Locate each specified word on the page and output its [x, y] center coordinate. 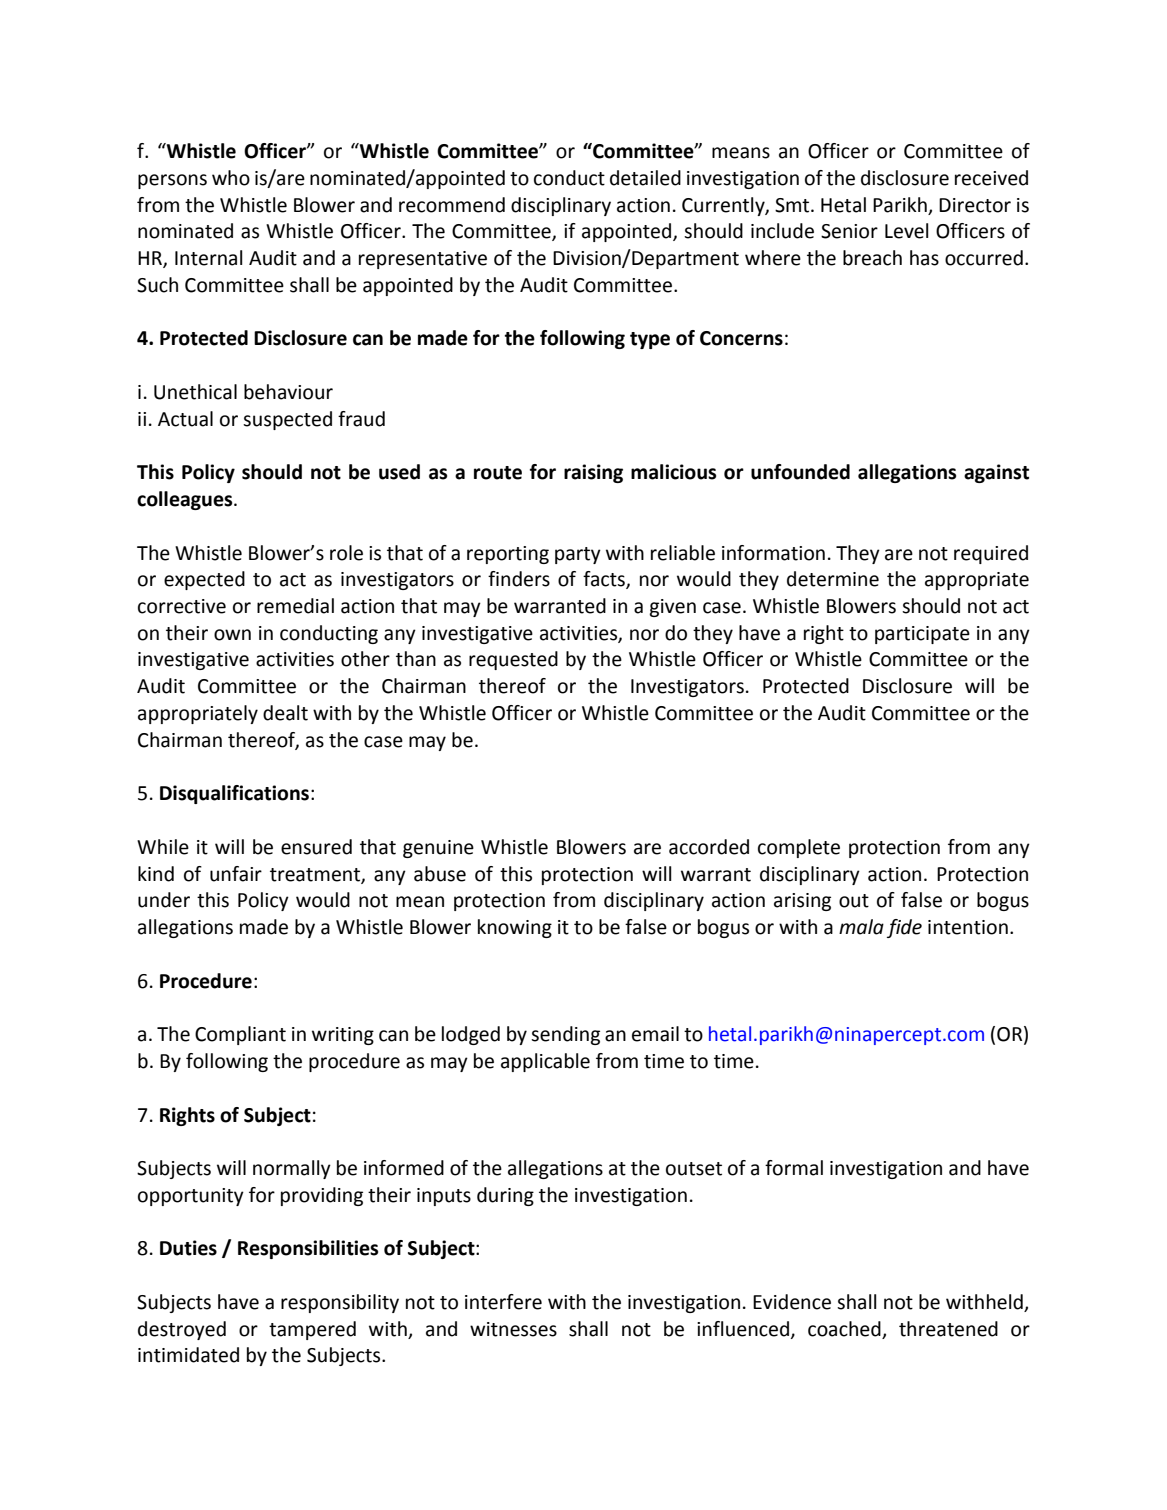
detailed [645, 178]
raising [593, 473]
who [231, 178]
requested [513, 660]
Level [907, 231]
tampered [312, 1330]
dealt [285, 713]
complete [799, 848]
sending [565, 1035]
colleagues [186, 500]
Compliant [240, 1035]
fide [904, 928]
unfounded [800, 472]
